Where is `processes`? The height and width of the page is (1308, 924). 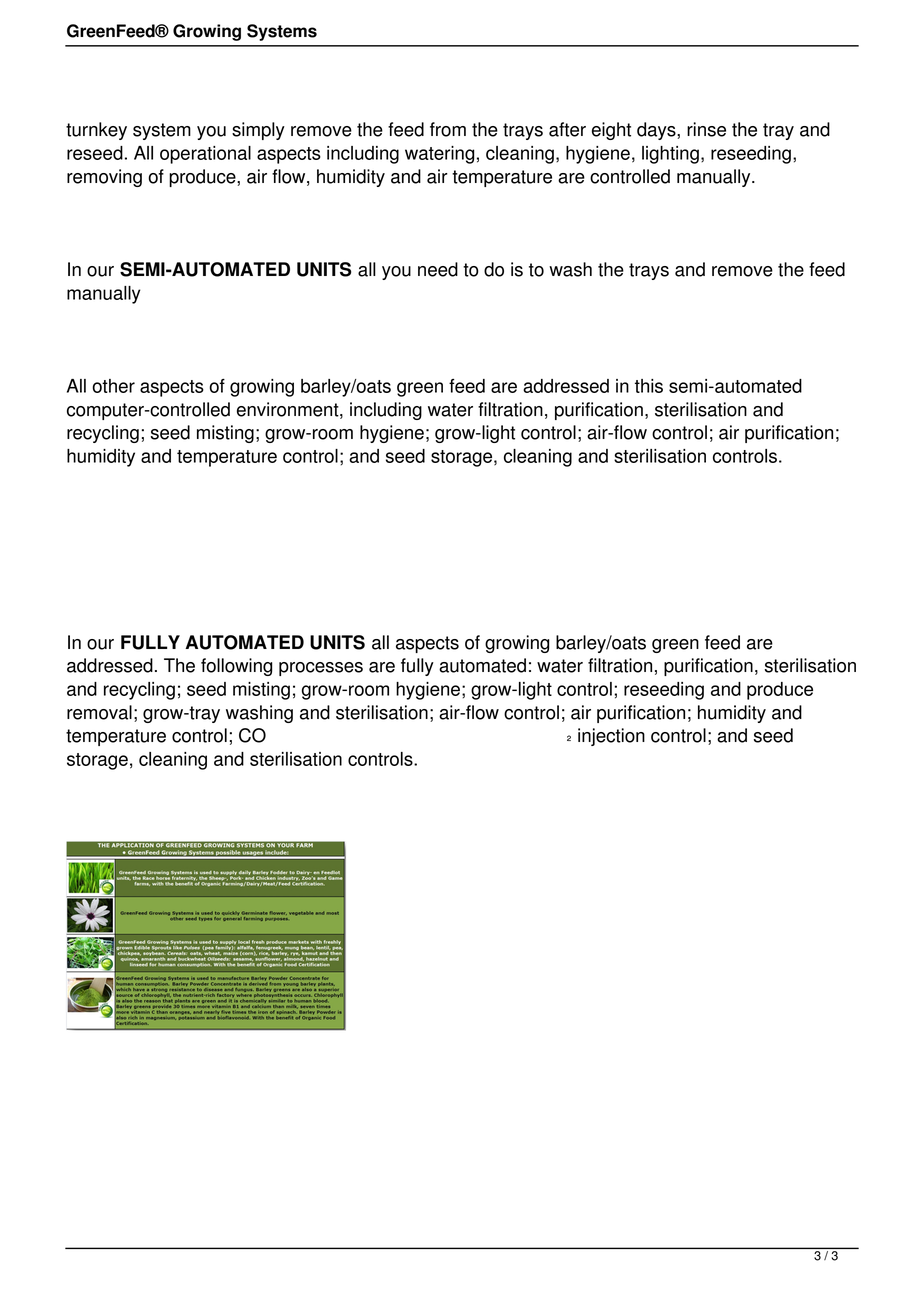 processes is located at coordinates (321, 669).
